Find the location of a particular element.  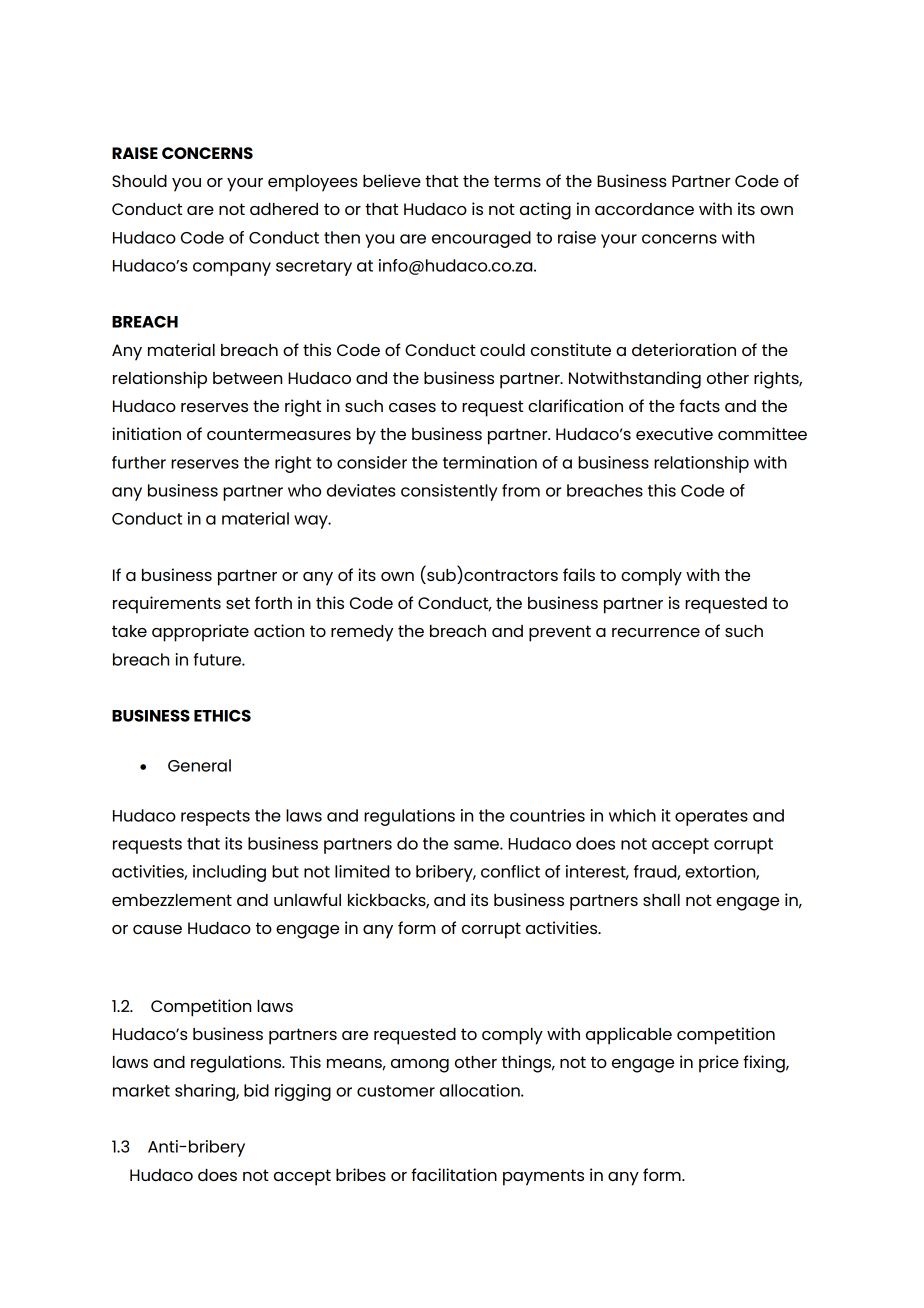

conflict is located at coordinates (510, 871).
